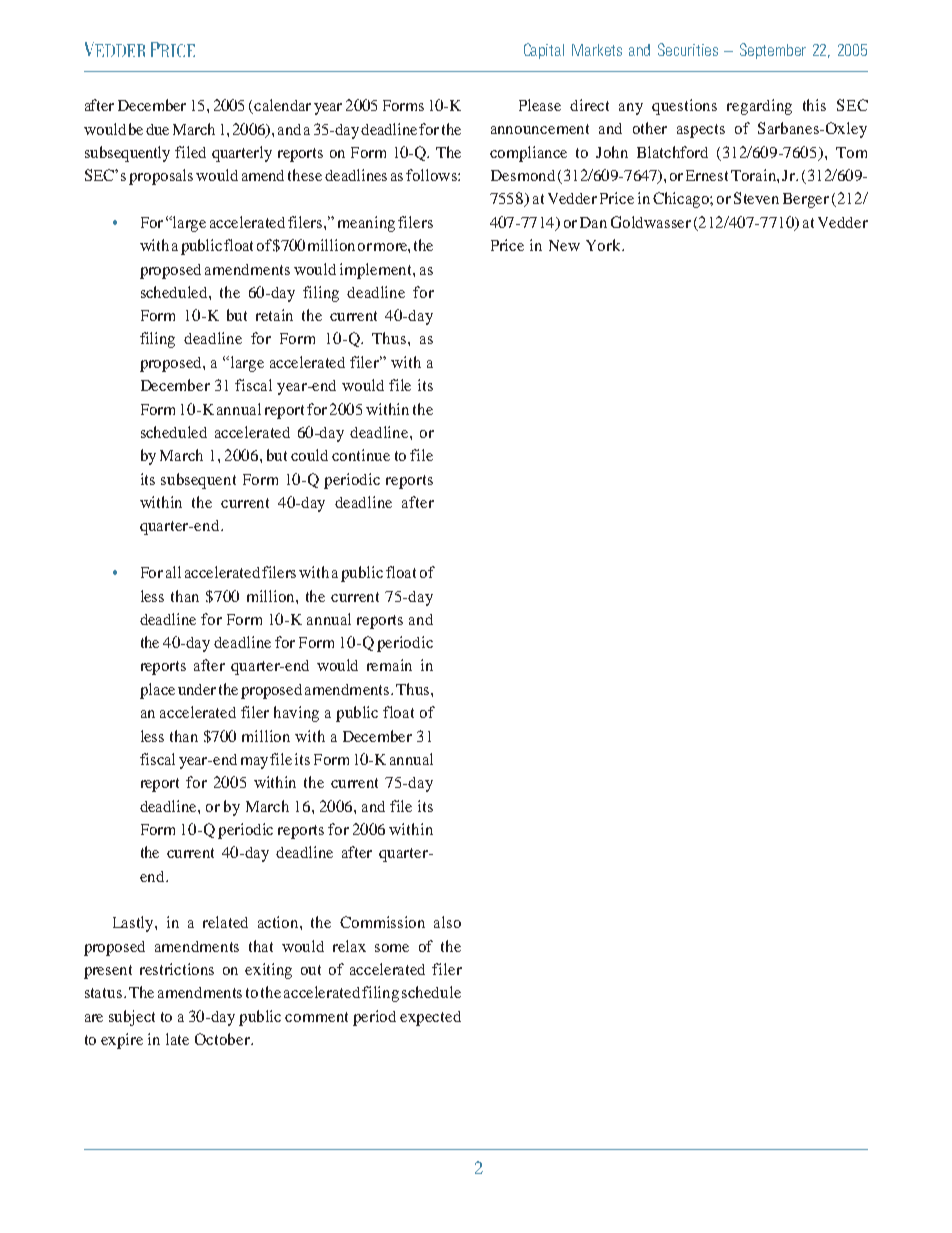 The image size is (952, 1233). Describe the element at coordinates (132, 1018) in the image. I see `subject` at that location.
